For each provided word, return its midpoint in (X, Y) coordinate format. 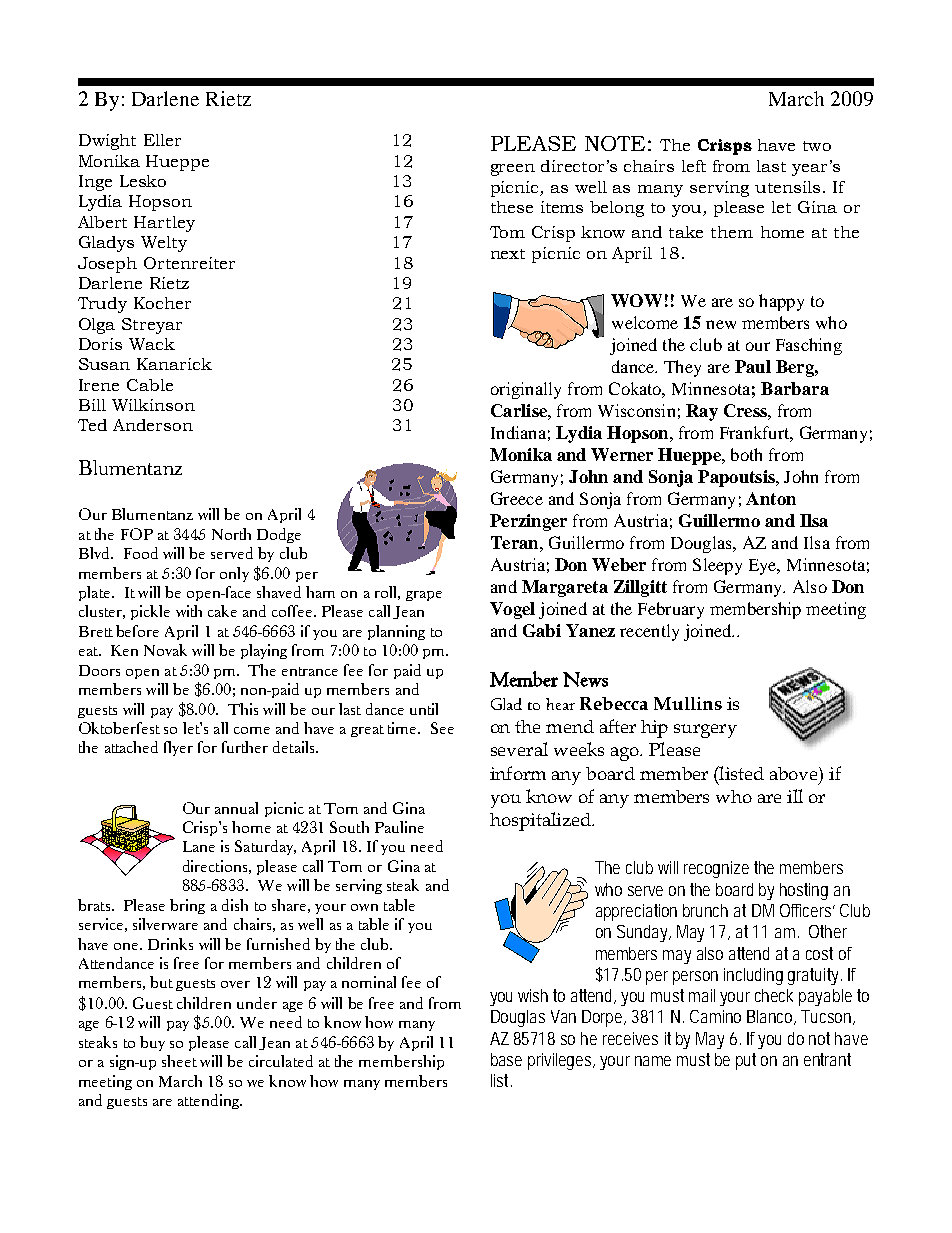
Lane (199, 846)
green (513, 170)
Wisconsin (636, 410)
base (506, 1059)
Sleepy (717, 566)
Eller (162, 140)
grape (424, 596)
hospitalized (541, 821)
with (189, 611)
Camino (715, 1016)
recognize (716, 869)
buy (152, 1043)
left (694, 166)
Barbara (795, 388)
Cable (150, 385)
